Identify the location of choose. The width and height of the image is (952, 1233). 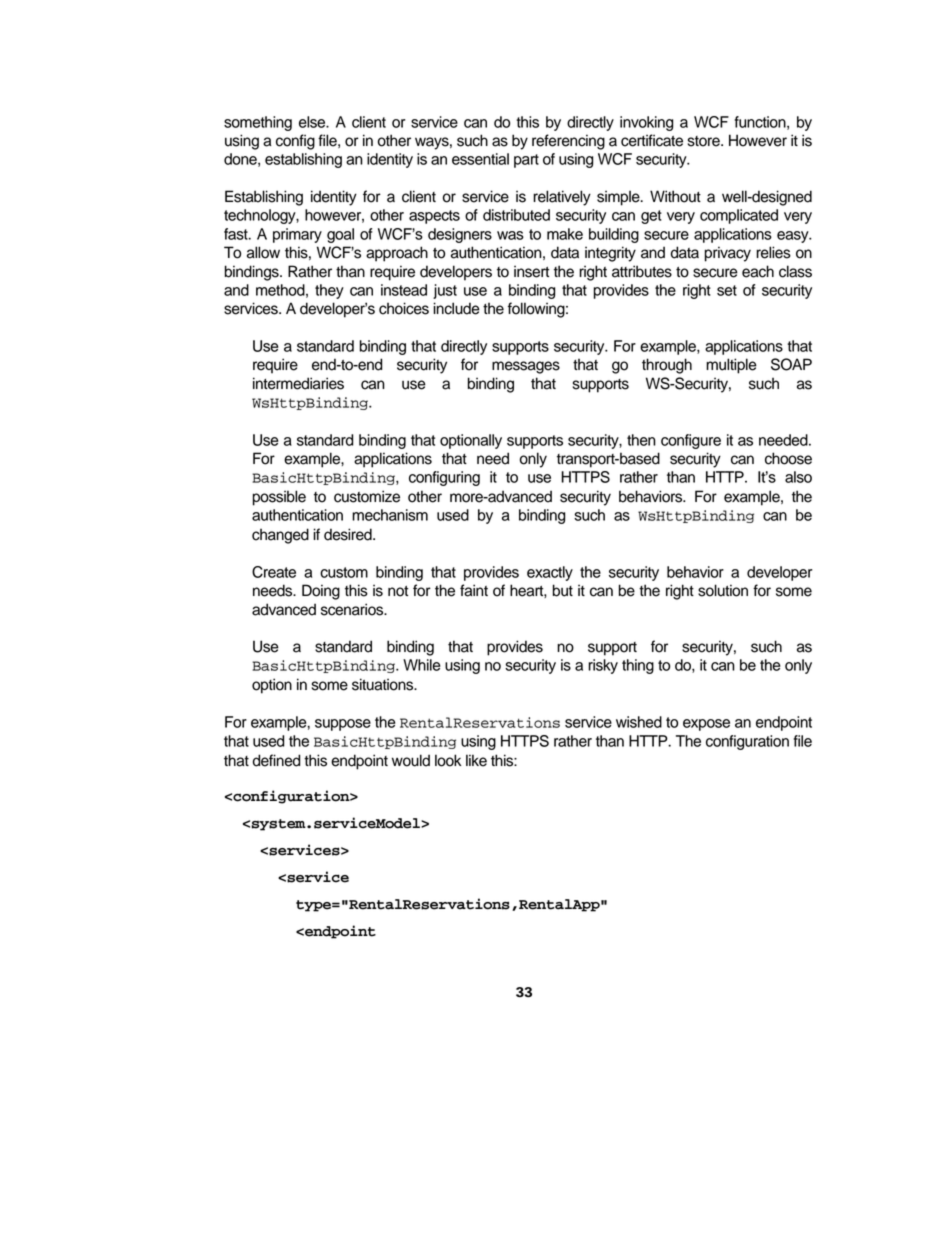
(788, 458).
